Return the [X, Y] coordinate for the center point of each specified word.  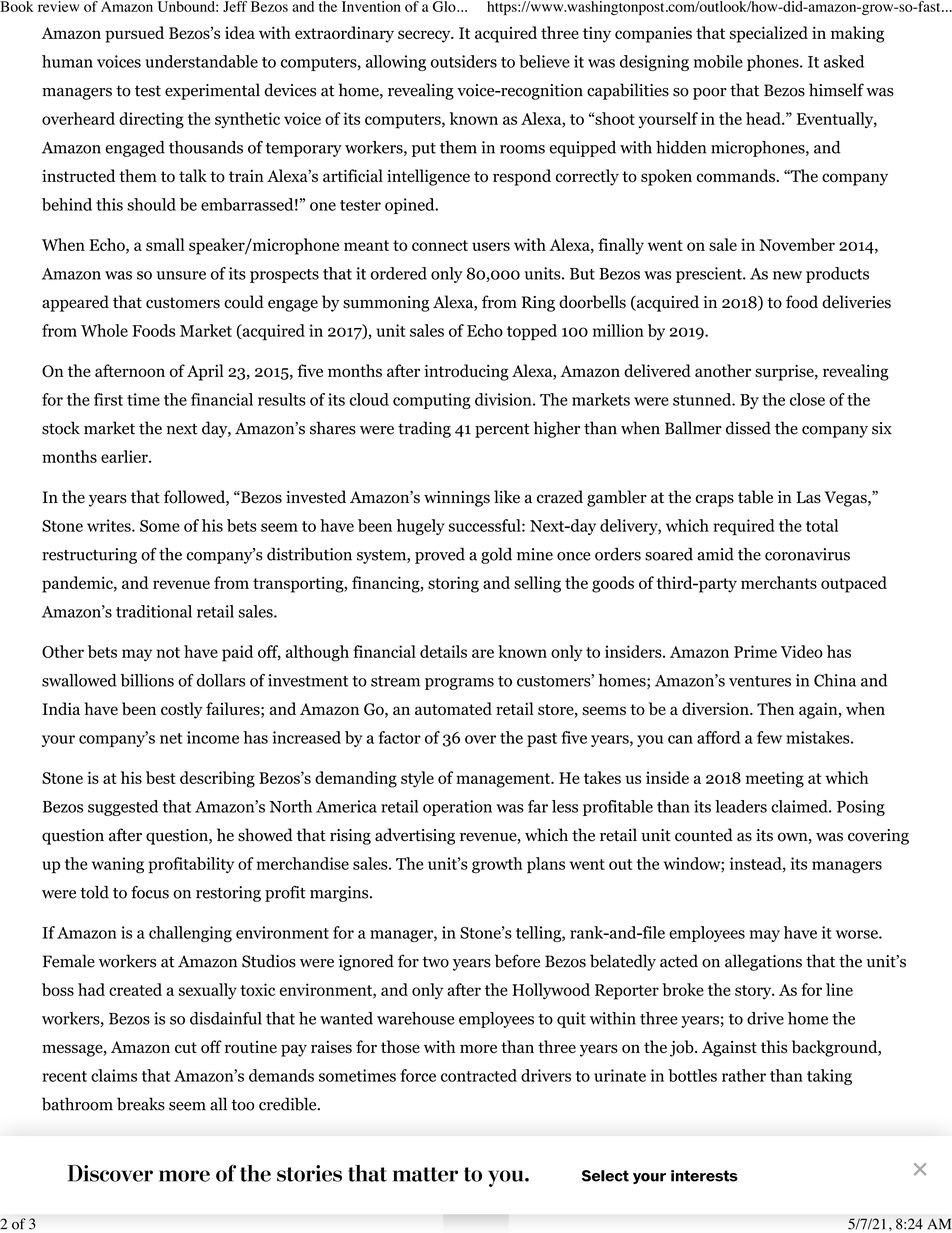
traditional [154, 611]
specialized [769, 34]
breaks [141, 1104]
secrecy [425, 36]
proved [440, 556]
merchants [779, 582]
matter [425, 1174]
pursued [134, 34]
